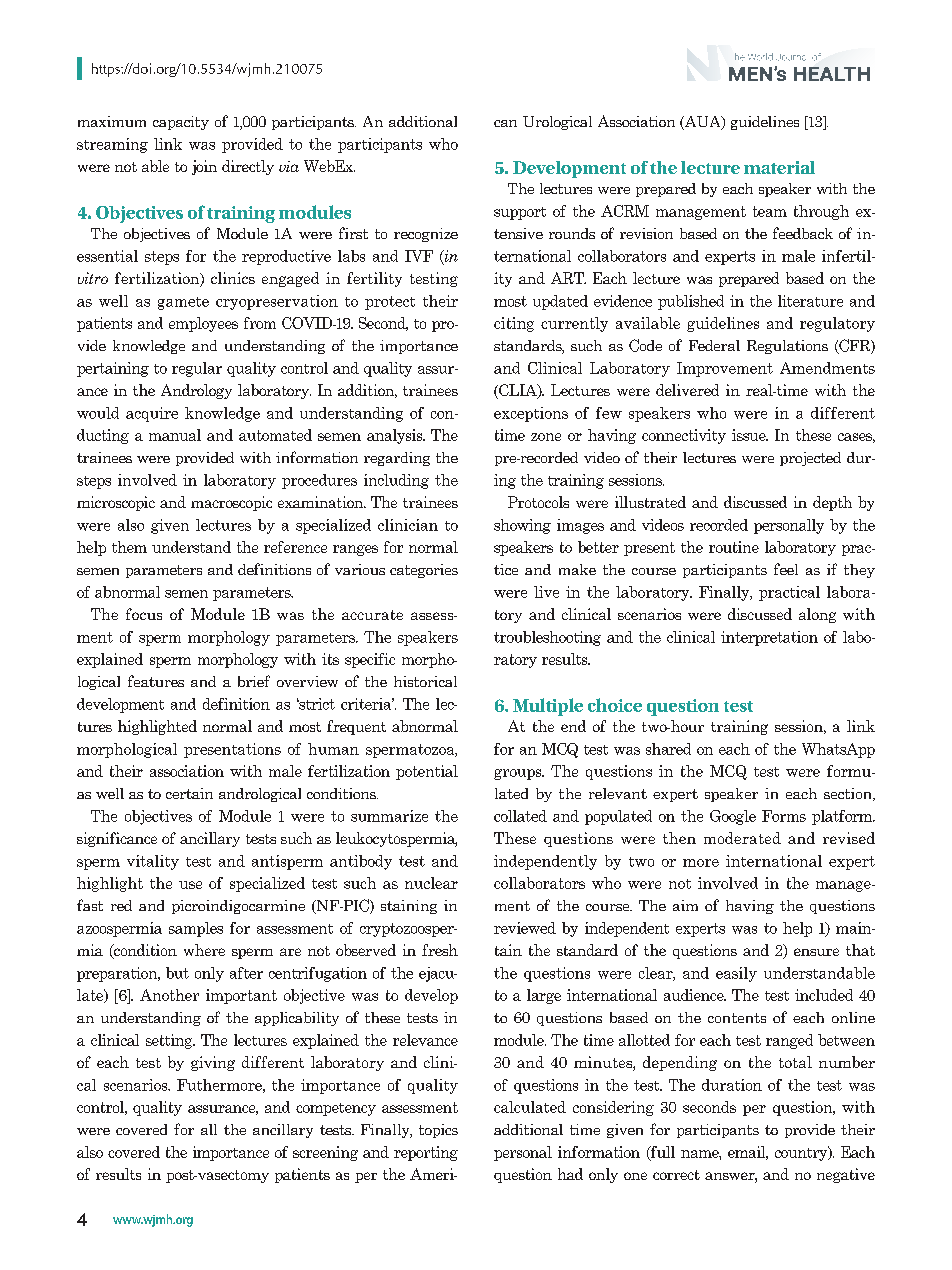 The width and height of the page is (952, 1270). Describe the element at coordinates (213, 1063) in the page. I see `giving` at that location.
